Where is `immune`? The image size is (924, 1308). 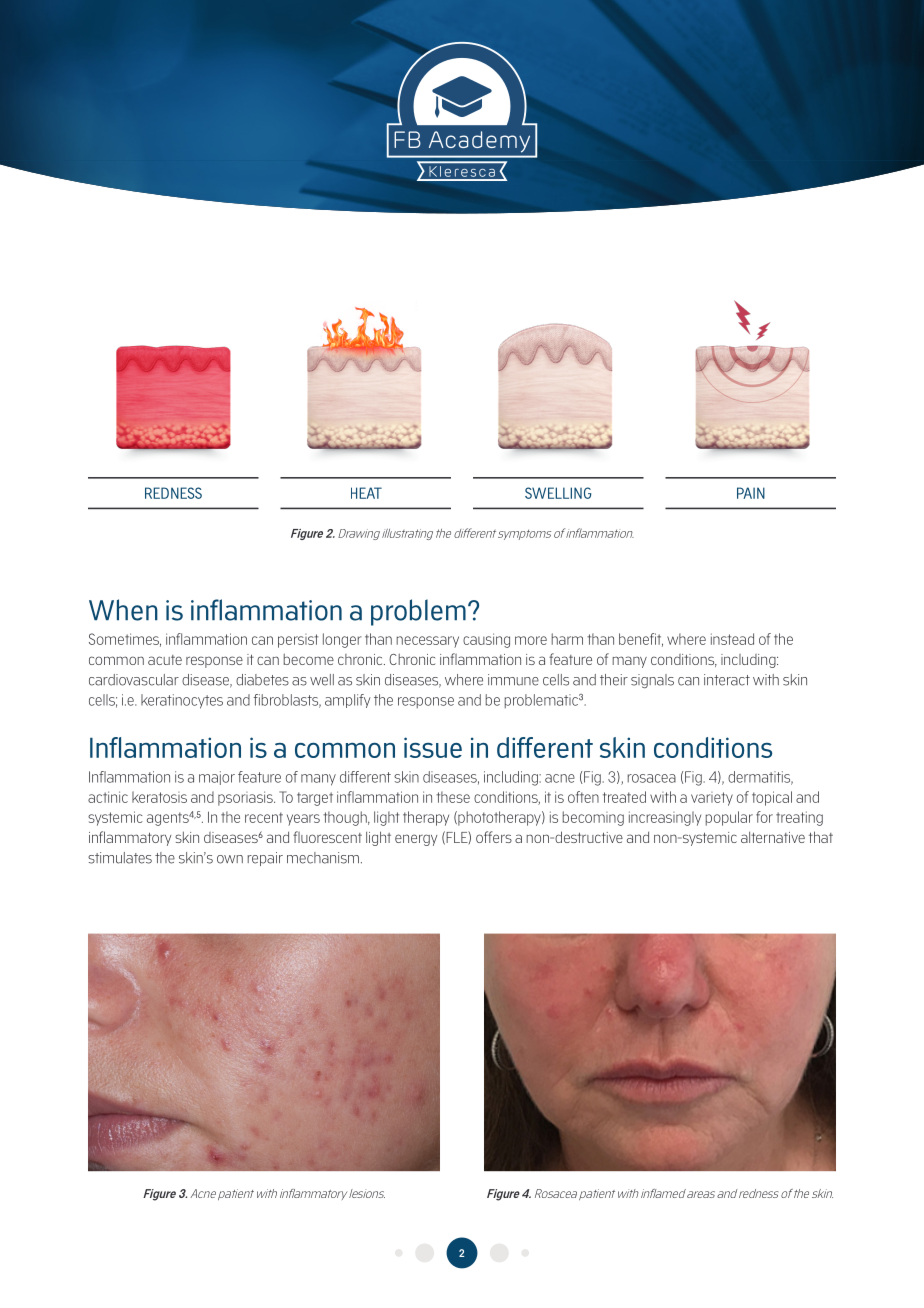 immune is located at coordinates (513, 680).
